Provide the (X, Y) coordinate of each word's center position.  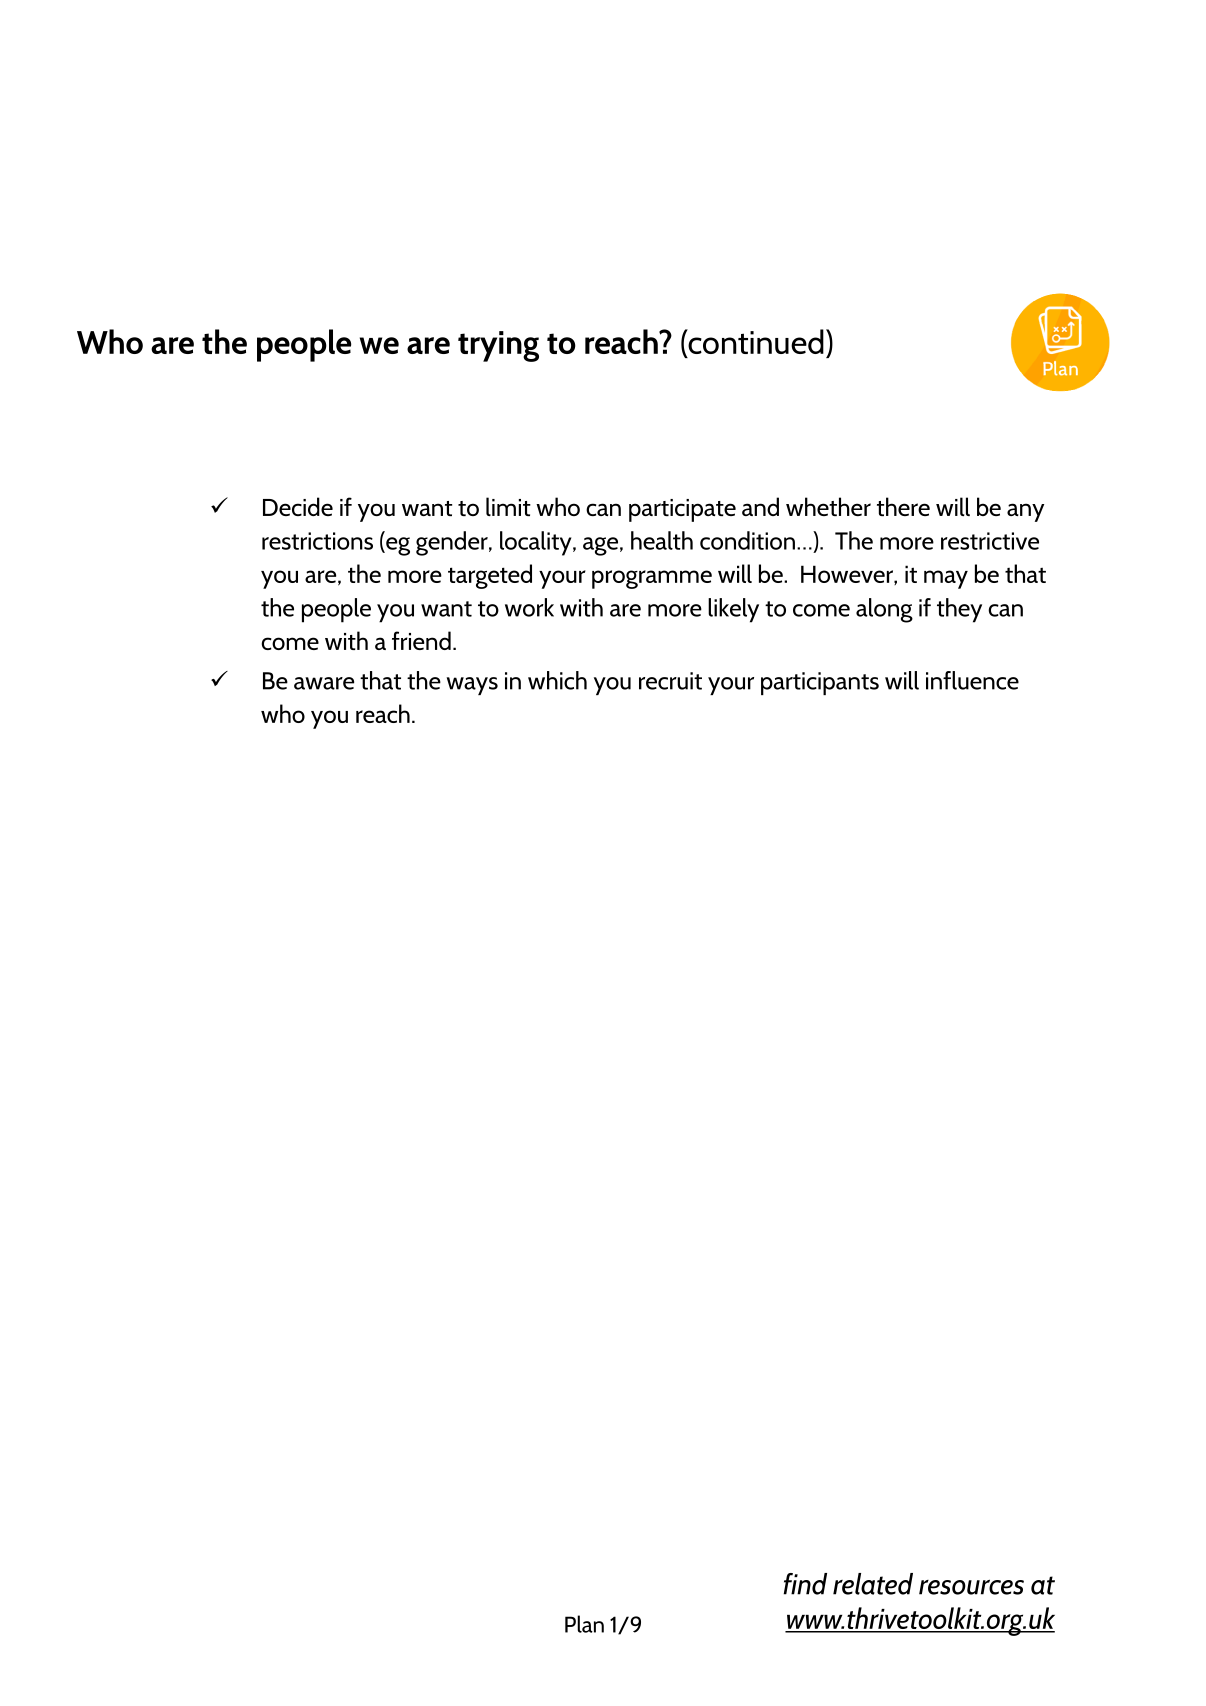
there (903, 506)
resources (971, 1587)
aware (324, 683)
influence (972, 680)
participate (682, 510)
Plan (584, 1624)
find (805, 1584)
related (873, 1584)
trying (498, 346)
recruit (670, 681)
